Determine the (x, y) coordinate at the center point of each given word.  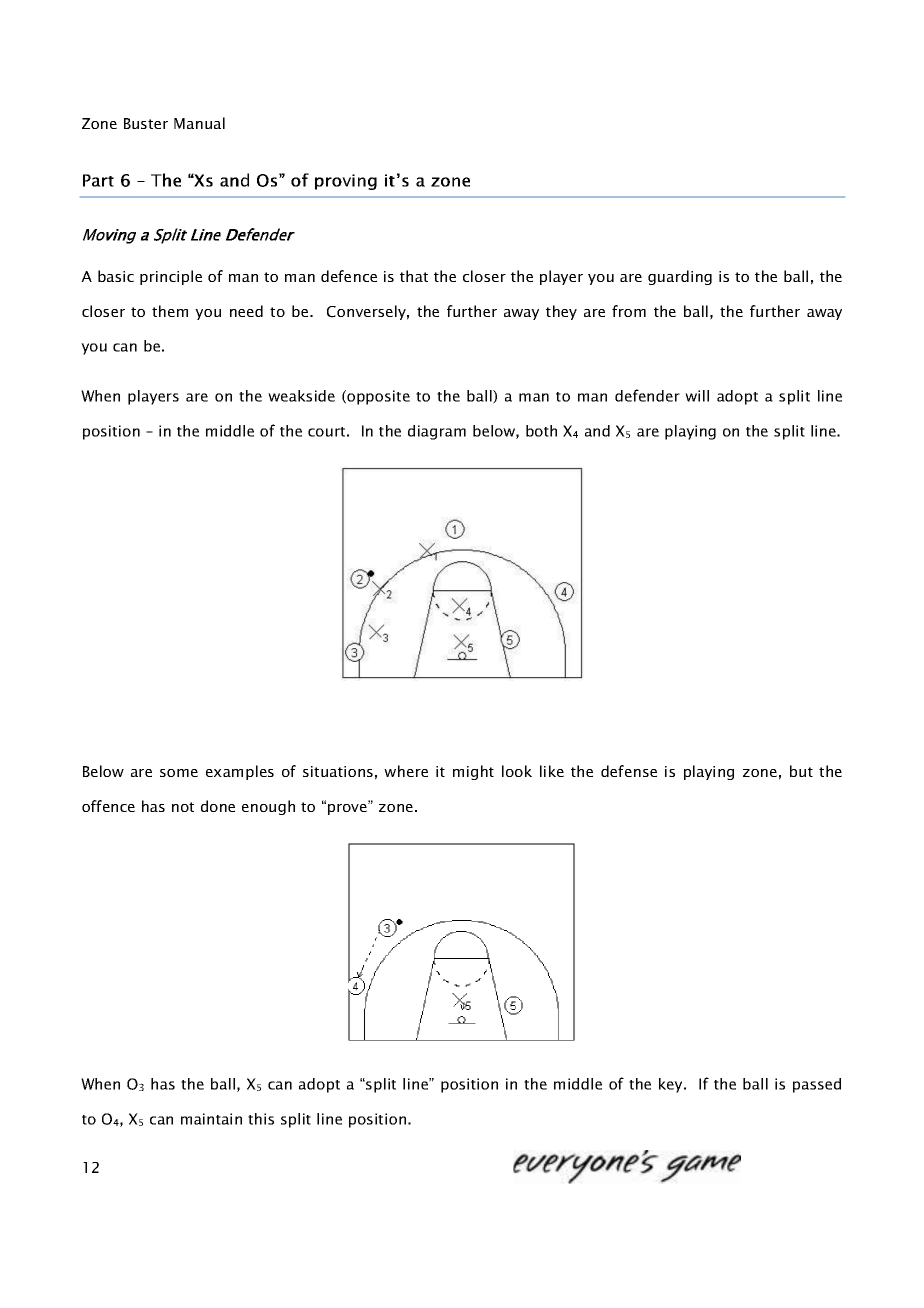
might (473, 772)
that (414, 276)
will (697, 396)
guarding (680, 277)
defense (629, 771)
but (801, 771)
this (261, 1119)
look (517, 771)
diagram (437, 432)
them (170, 311)
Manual (199, 123)
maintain (211, 1119)
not (183, 807)
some (179, 773)
